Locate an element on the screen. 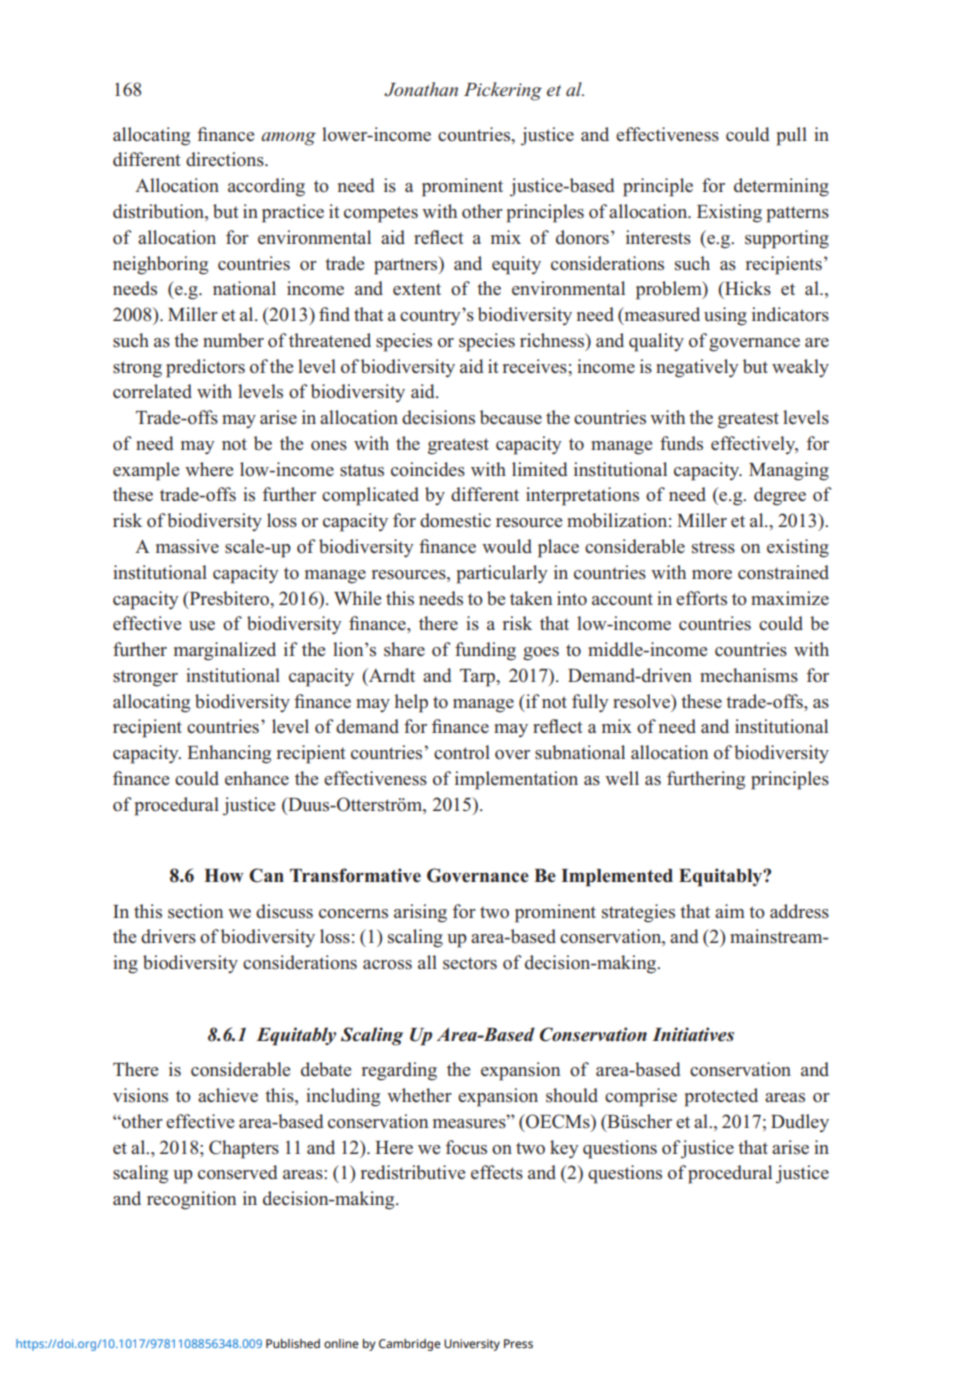 This screenshot has width=959, height=1376. mechanisms is located at coordinates (749, 675).
